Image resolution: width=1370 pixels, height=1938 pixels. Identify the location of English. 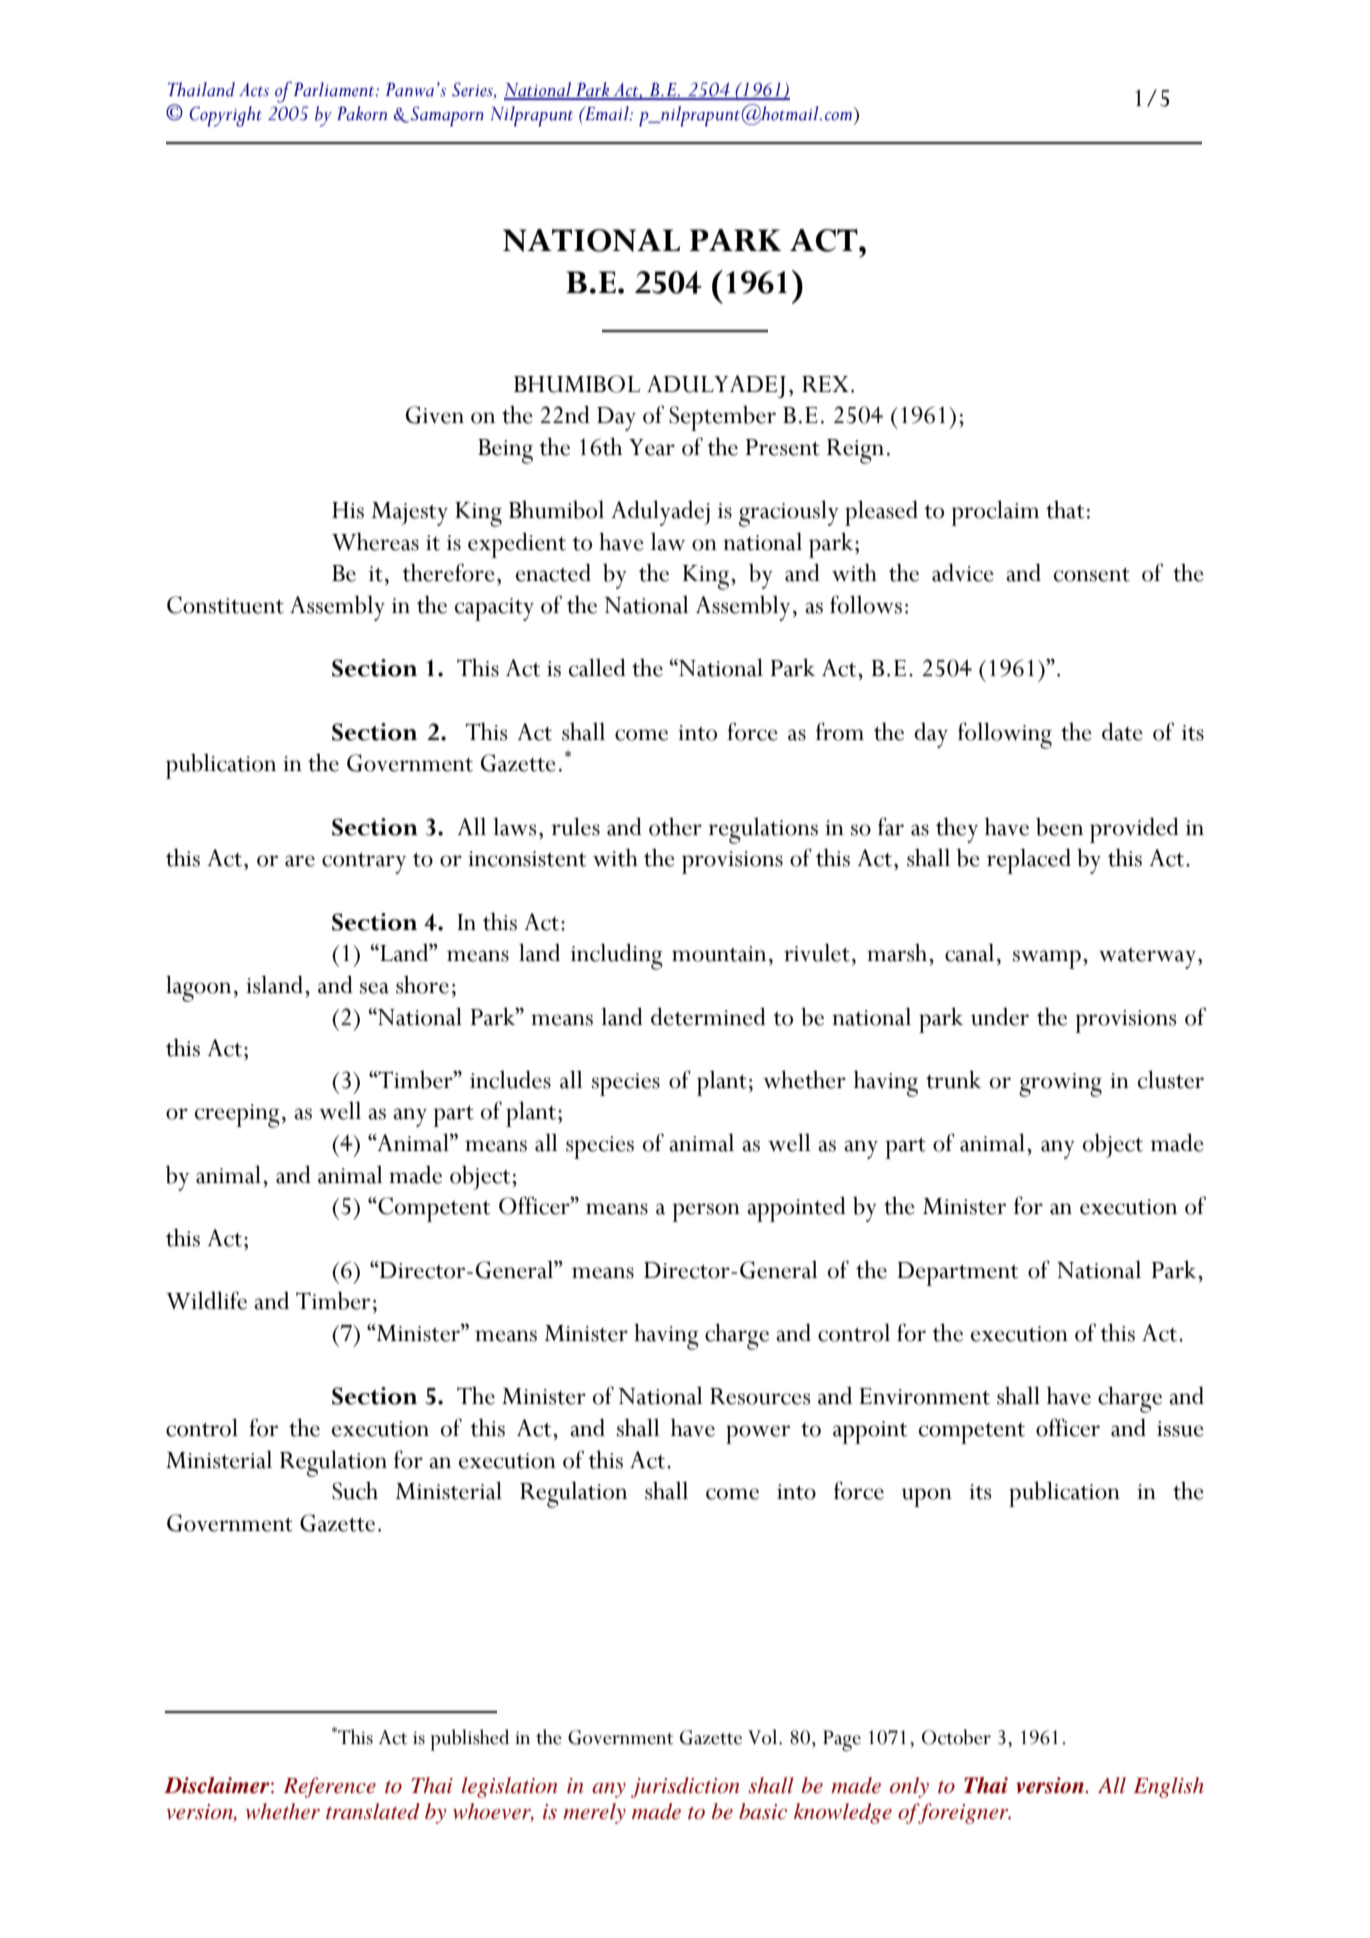
(1169, 1787).
